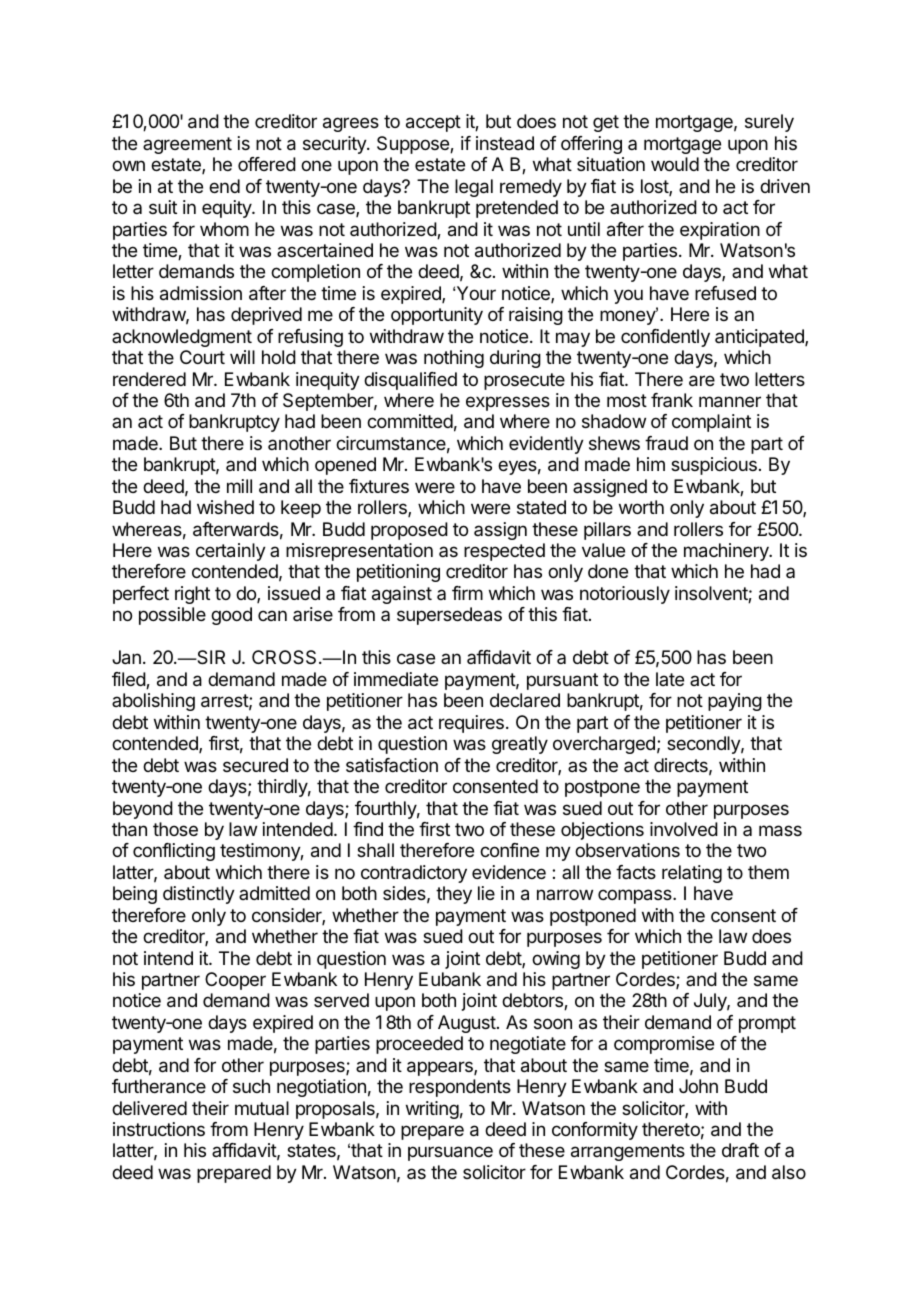 This screenshot has width=924, height=1307. Describe the element at coordinates (159, 1129) in the screenshot. I see `instructions` at that location.
